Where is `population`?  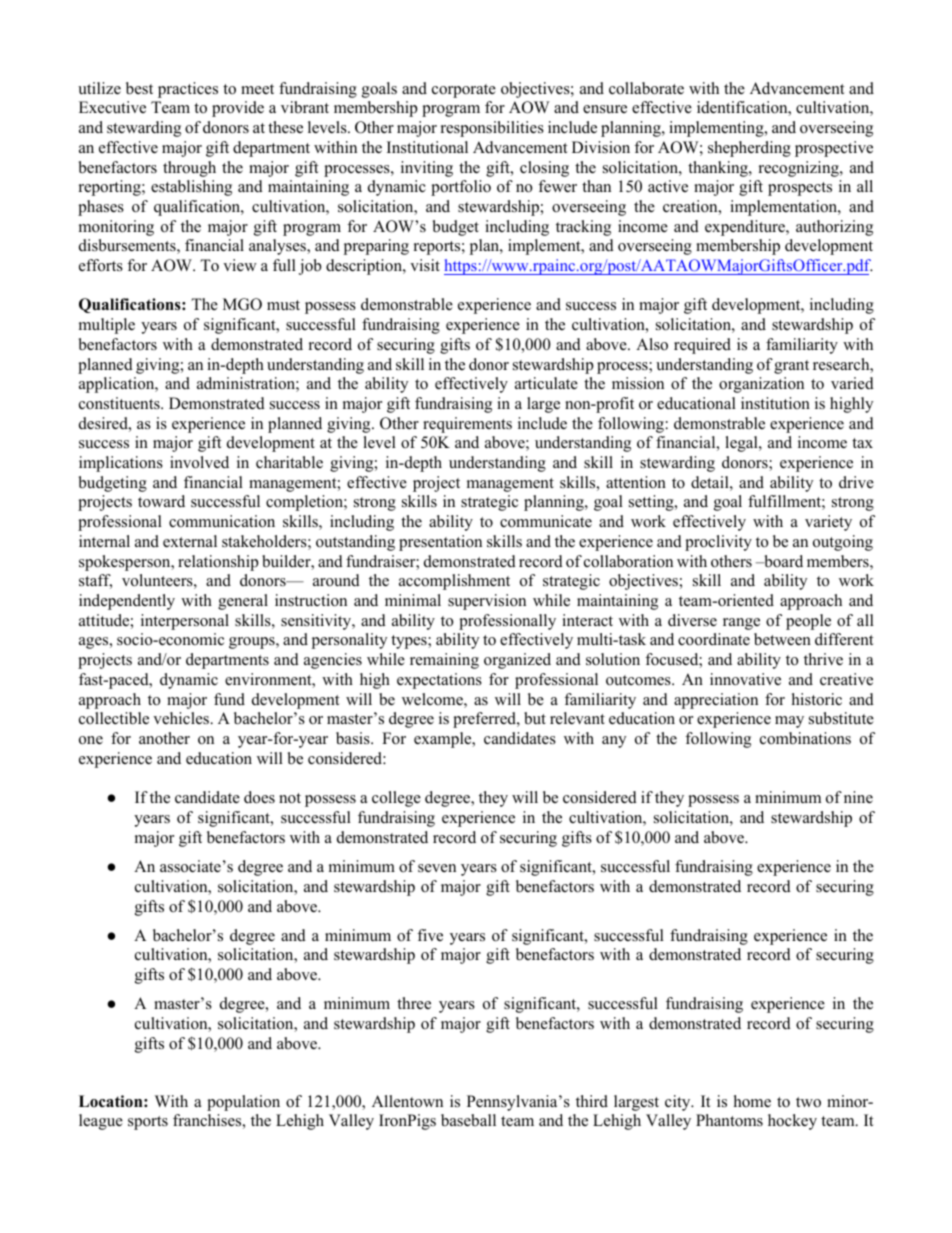 population is located at coordinates (243, 1103).
